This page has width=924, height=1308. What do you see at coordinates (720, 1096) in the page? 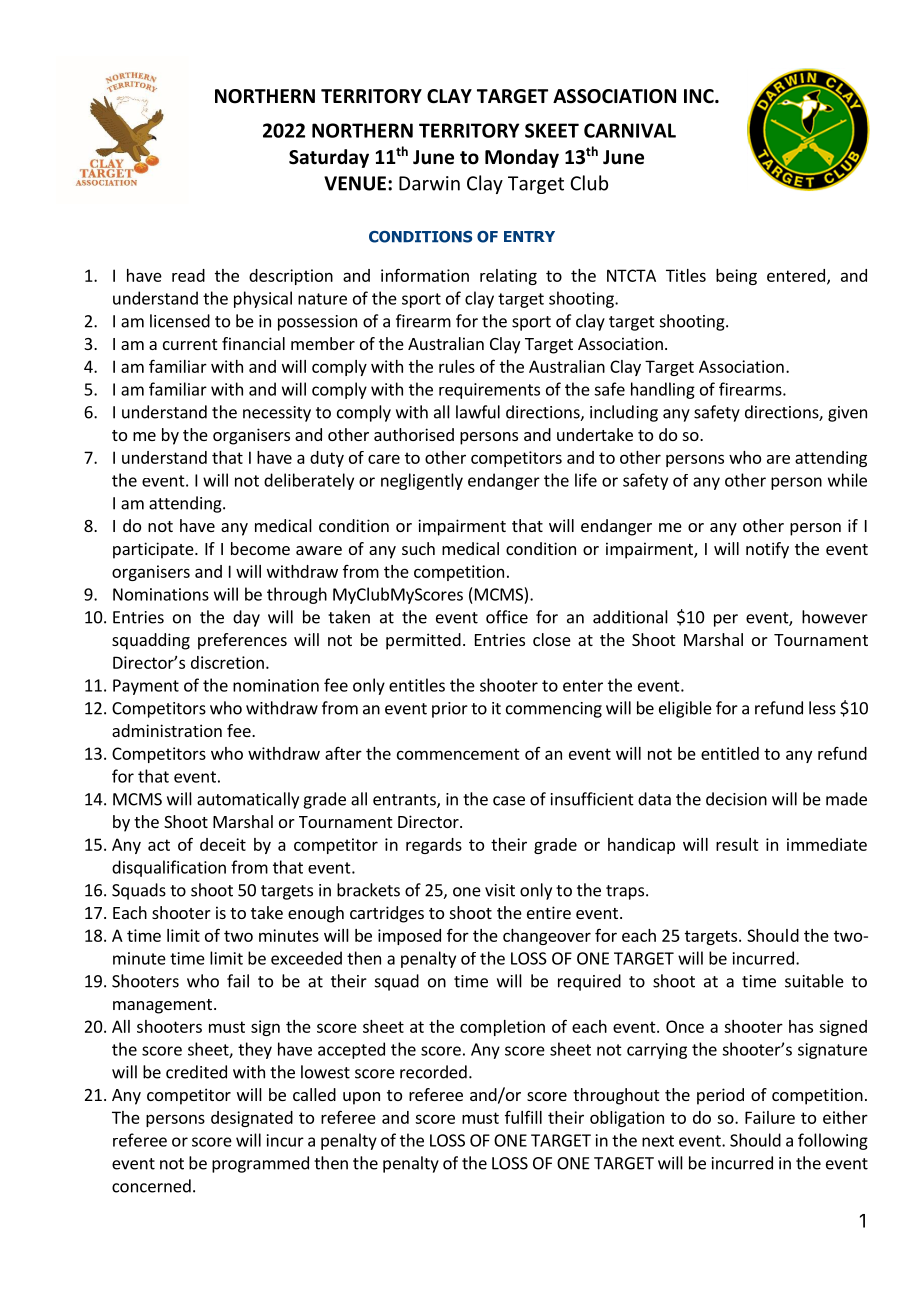
I see `period` at bounding box center [720, 1096].
